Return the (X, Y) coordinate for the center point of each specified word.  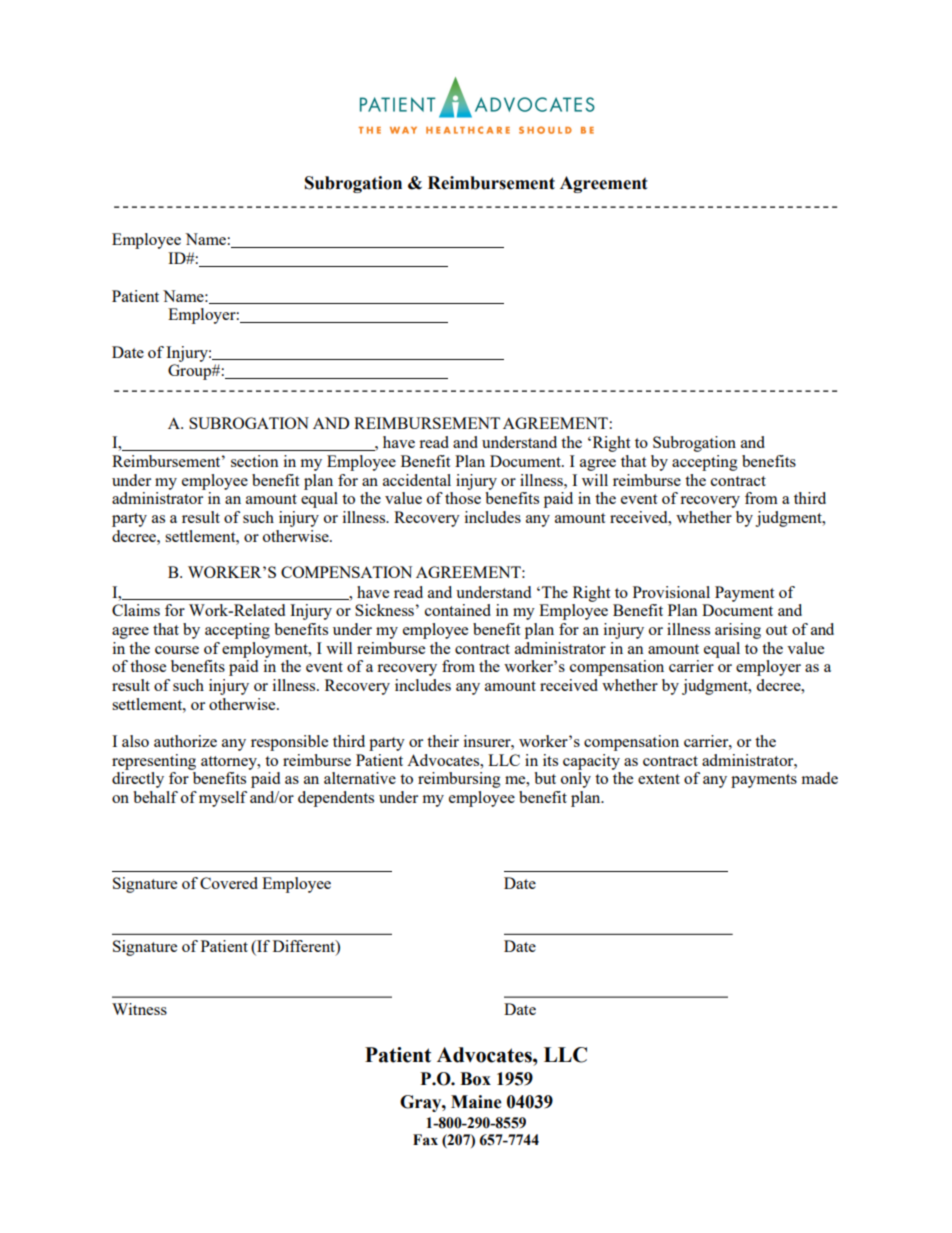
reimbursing (459, 780)
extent (659, 779)
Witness (139, 1009)
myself (223, 799)
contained (458, 610)
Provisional (671, 592)
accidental (417, 480)
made (819, 778)
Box (475, 1079)
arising (738, 631)
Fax (425, 1140)
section (255, 461)
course (177, 650)
